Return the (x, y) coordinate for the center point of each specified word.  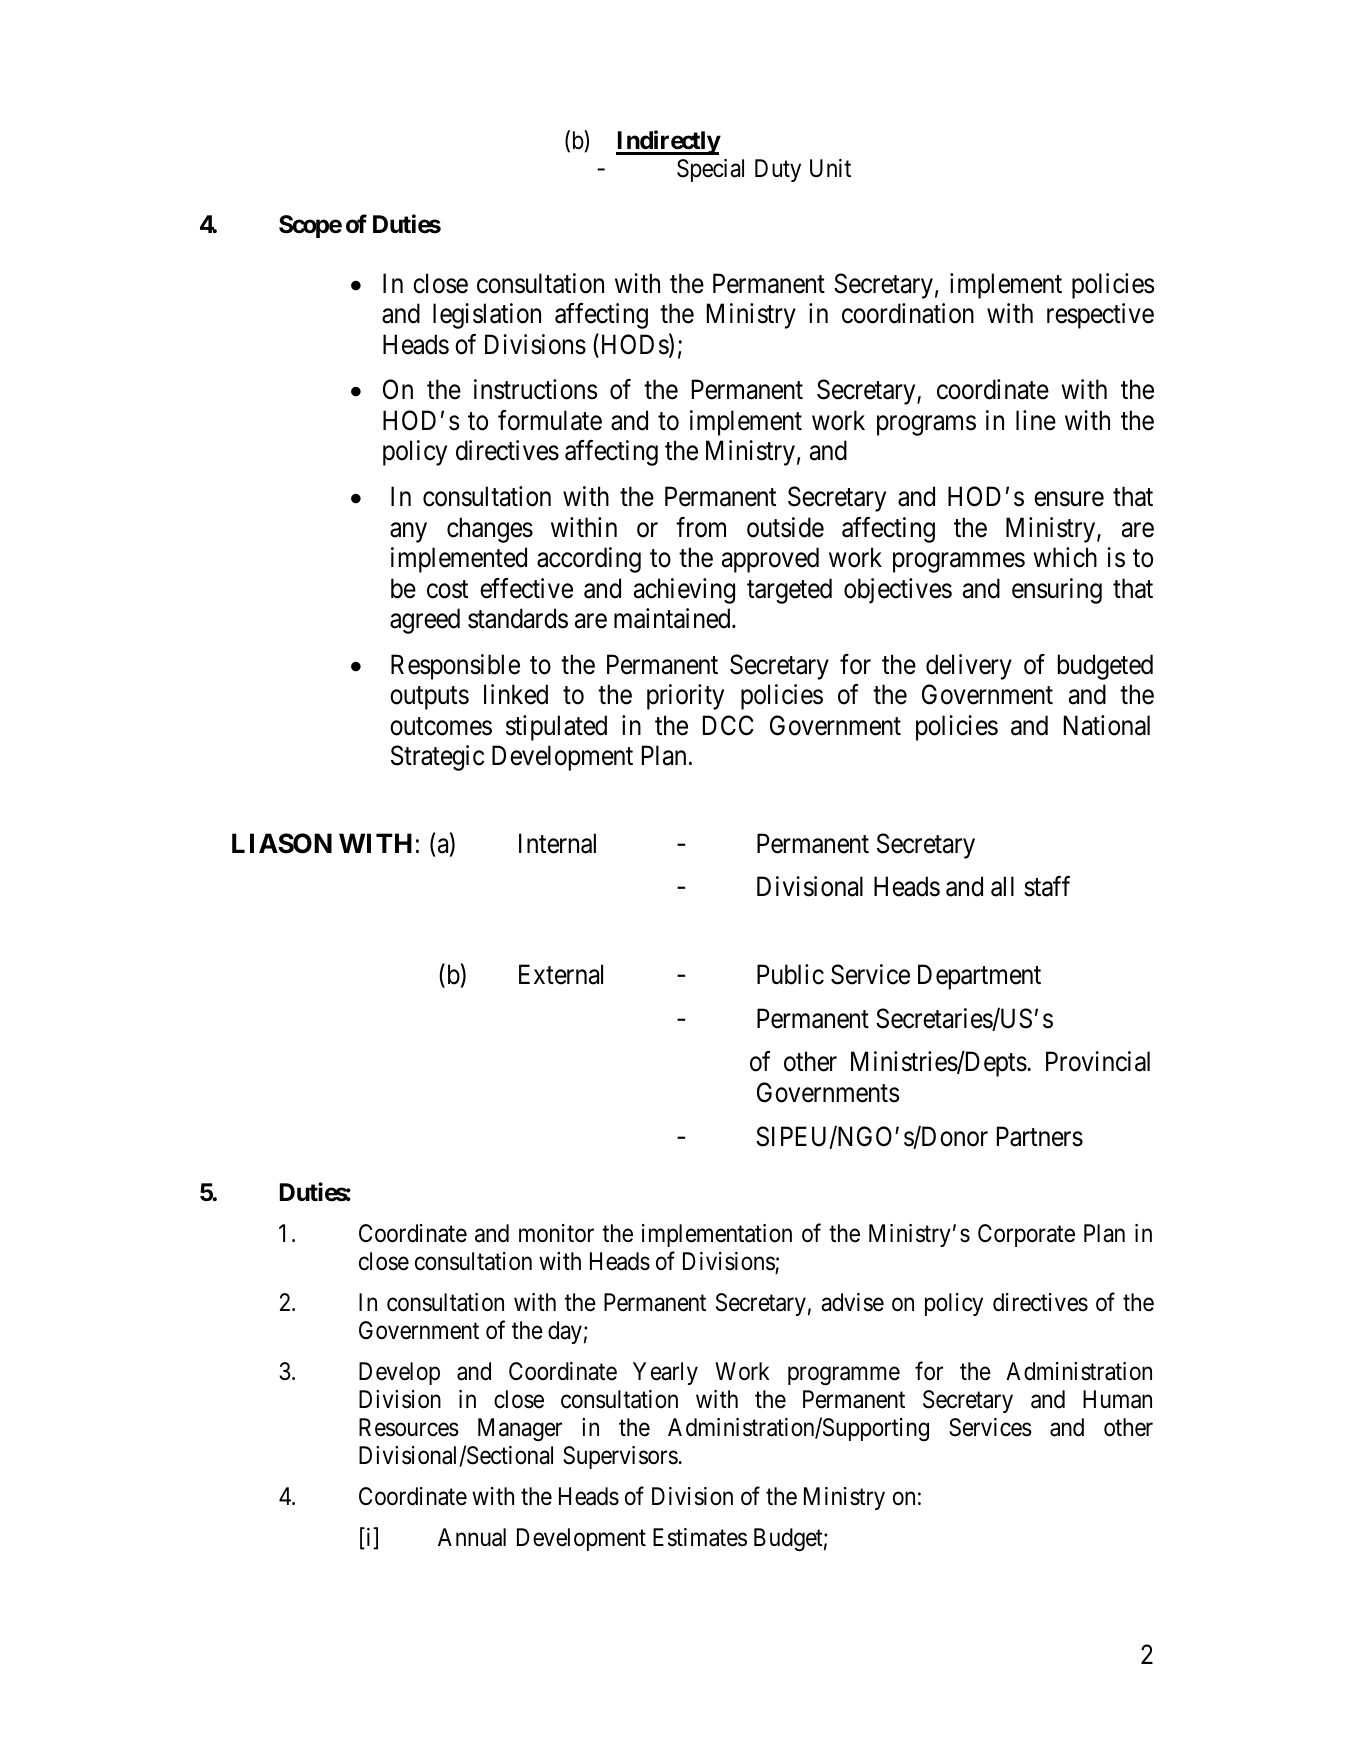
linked (516, 694)
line (1036, 420)
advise (852, 1302)
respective (1100, 316)
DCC (728, 725)
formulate (550, 420)
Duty (778, 170)
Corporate (1026, 1235)
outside (785, 527)
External (561, 974)
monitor (556, 1233)
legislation (487, 316)
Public (790, 974)
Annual (472, 1537)
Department (979, 977)
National (1107, 725)
